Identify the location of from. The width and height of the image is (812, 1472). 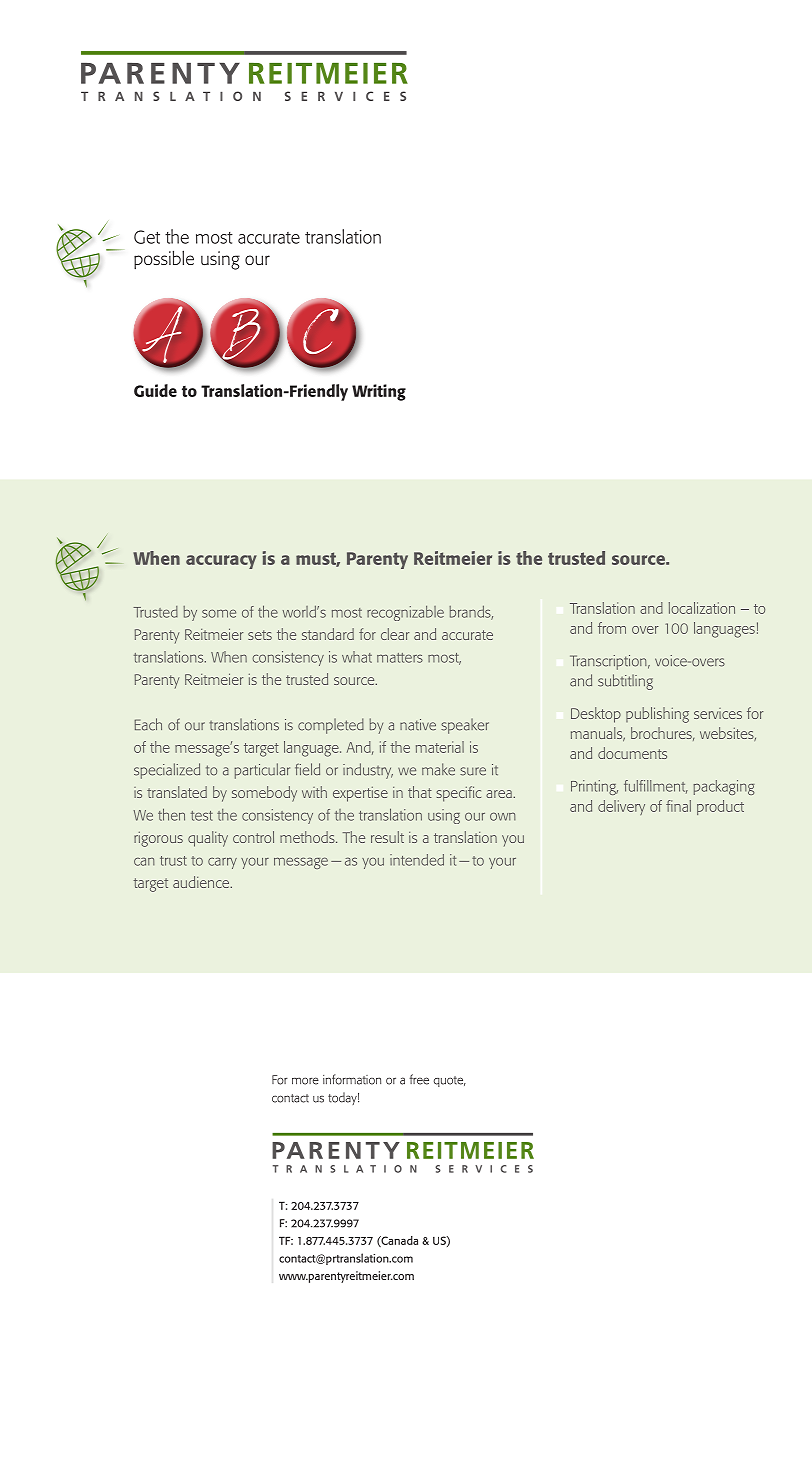
(612, 628).
